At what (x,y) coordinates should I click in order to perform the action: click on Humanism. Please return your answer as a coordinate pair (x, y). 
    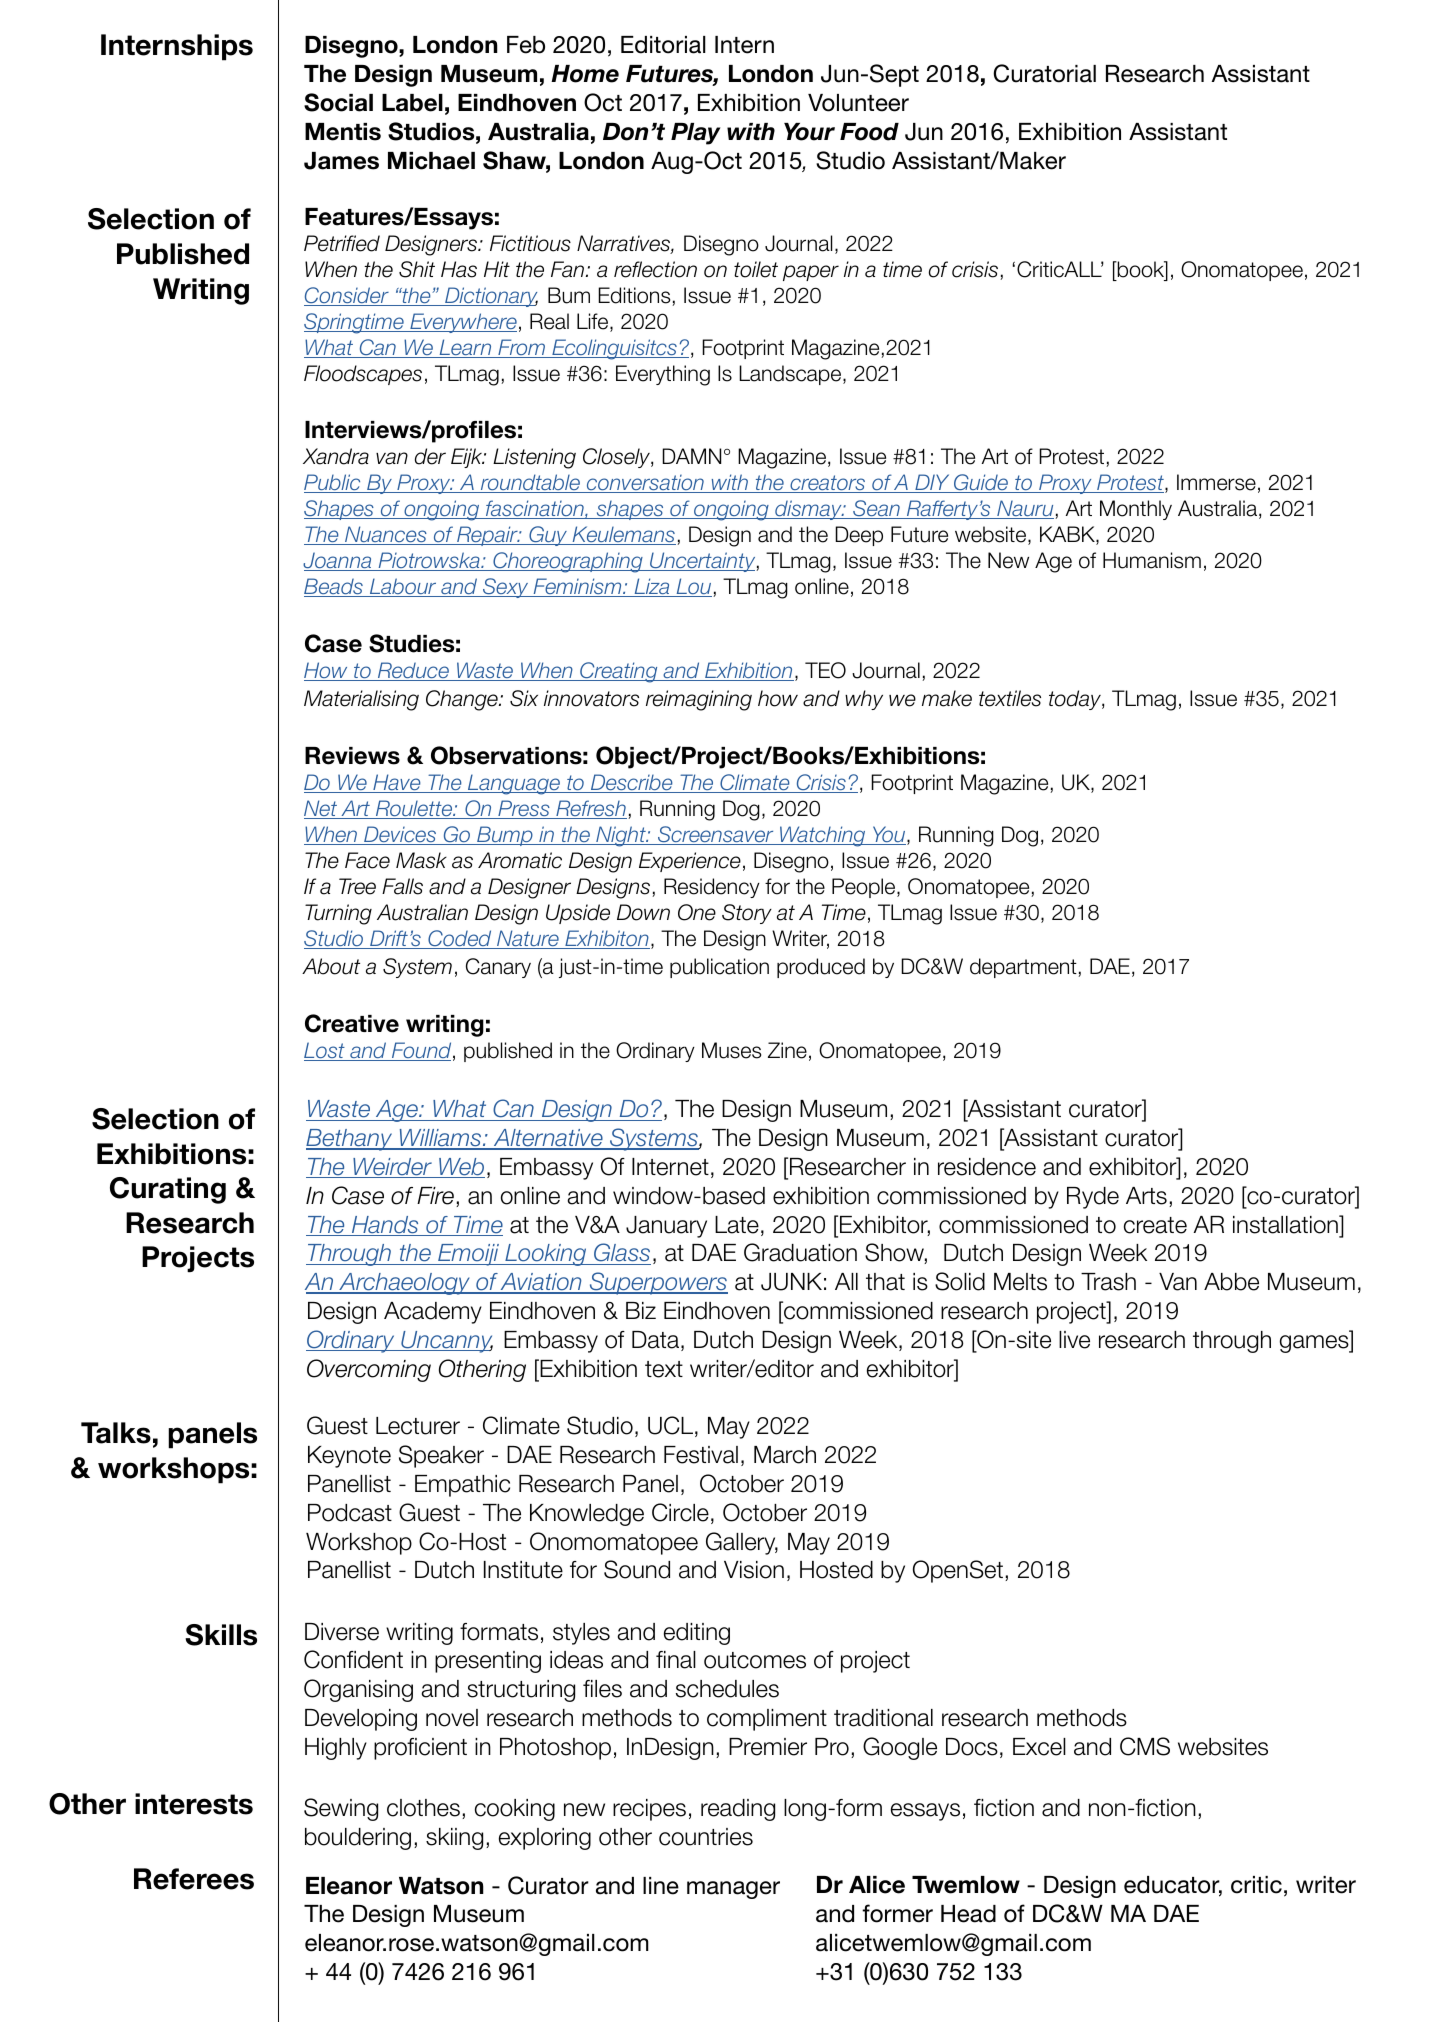
    Looking at the image, I should click on (1152, 560).
